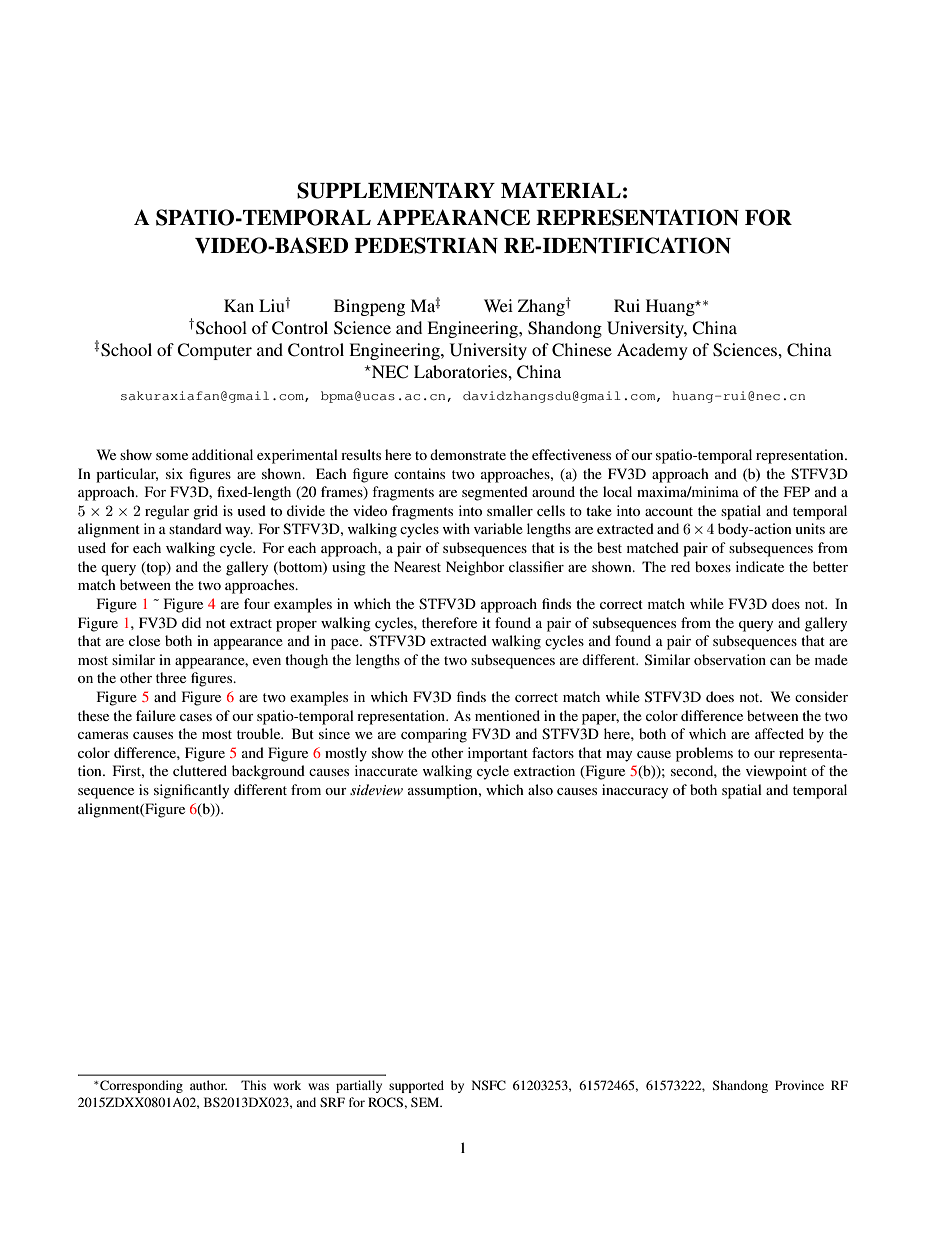 This screenshot has height=1233, width=952. I want to click on Kan, so click(239, 305).
